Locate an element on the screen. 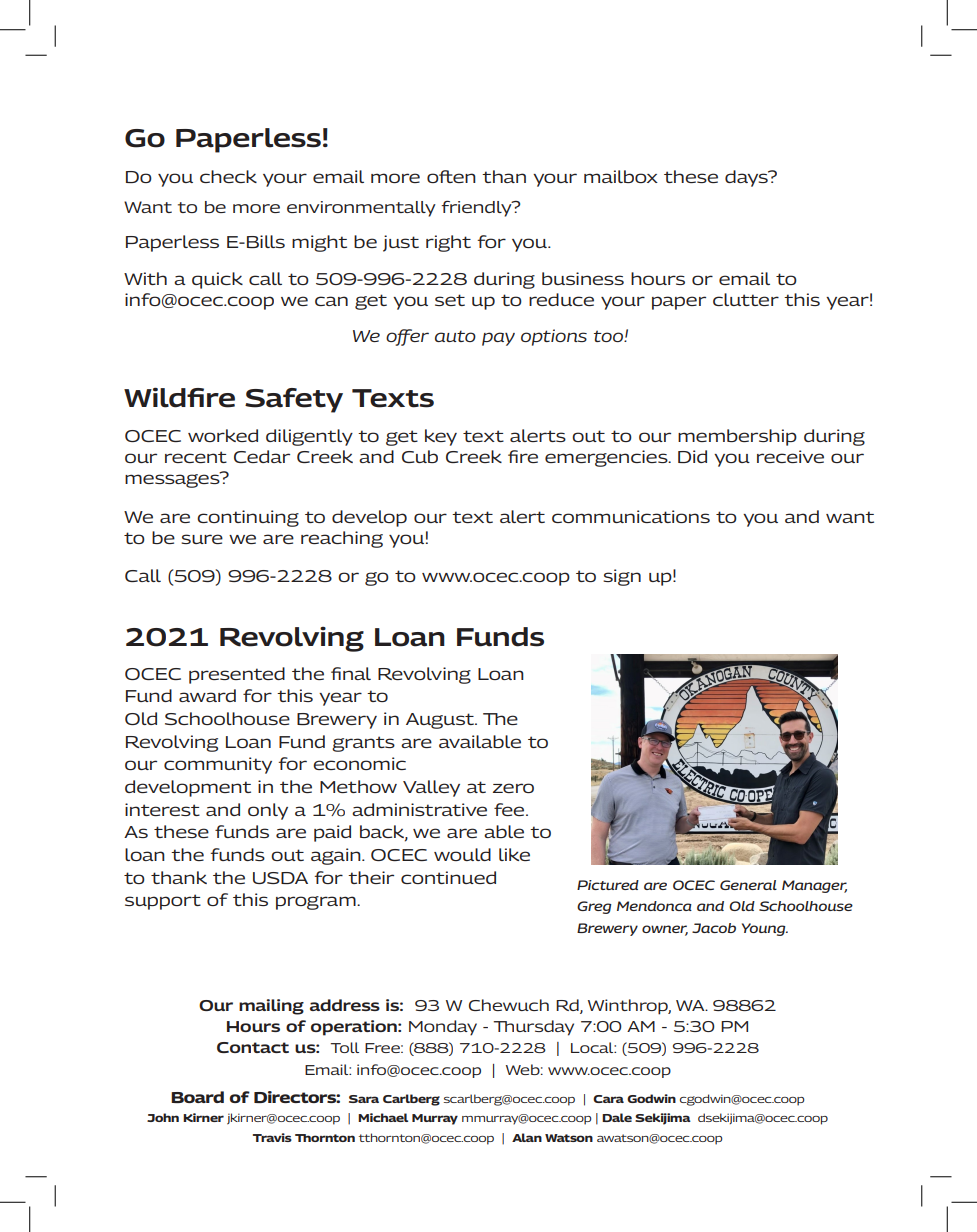  membership is located at coordinates (737, 437).
